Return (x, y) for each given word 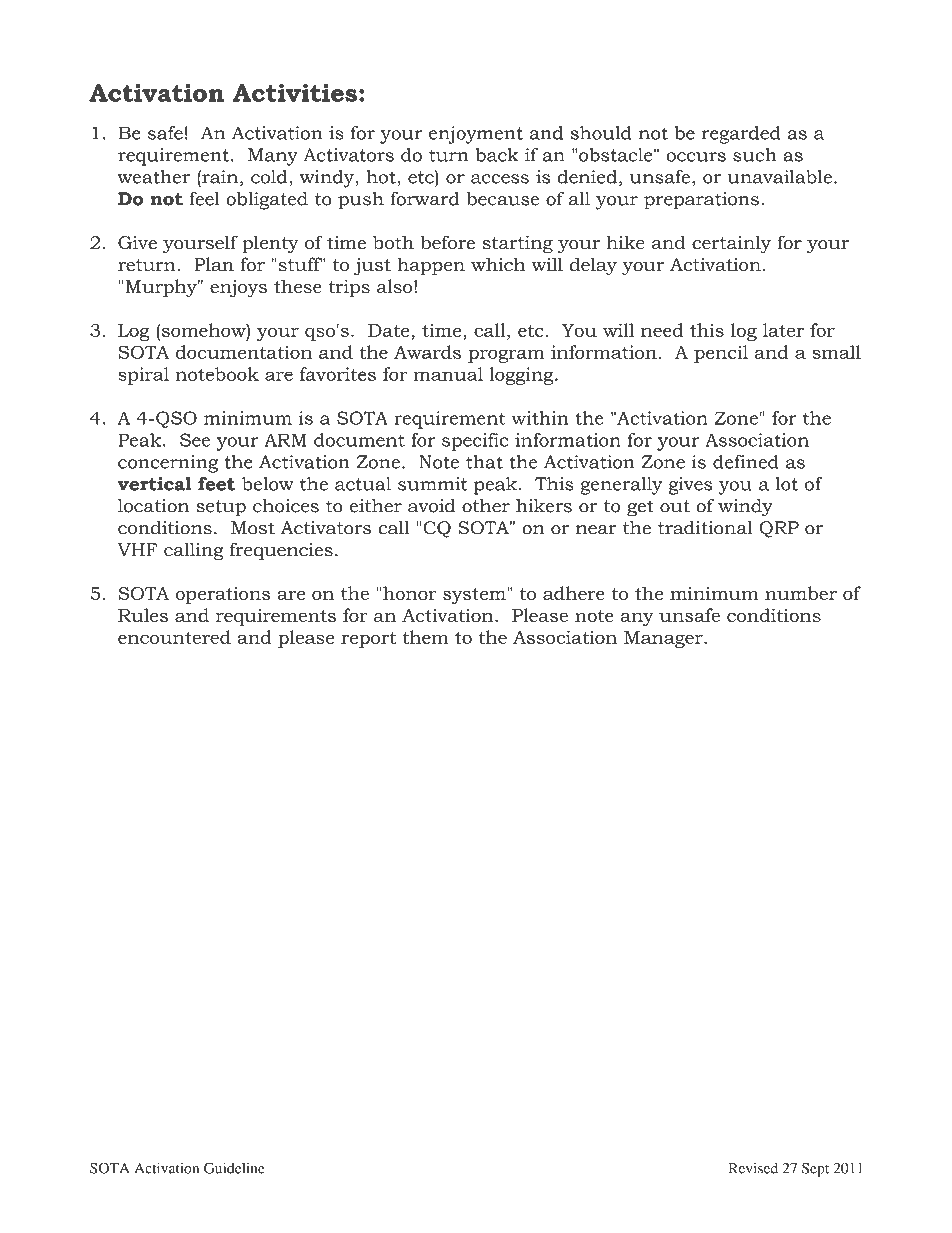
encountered (174, 637)
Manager (664, 639)
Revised (753, 1168)
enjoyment (476, 135)
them (425, 637)
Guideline (234, 1168)
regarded (741, 135)
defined (746, 462)
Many (273, 157)
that (484, 462)
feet (216, 484)
